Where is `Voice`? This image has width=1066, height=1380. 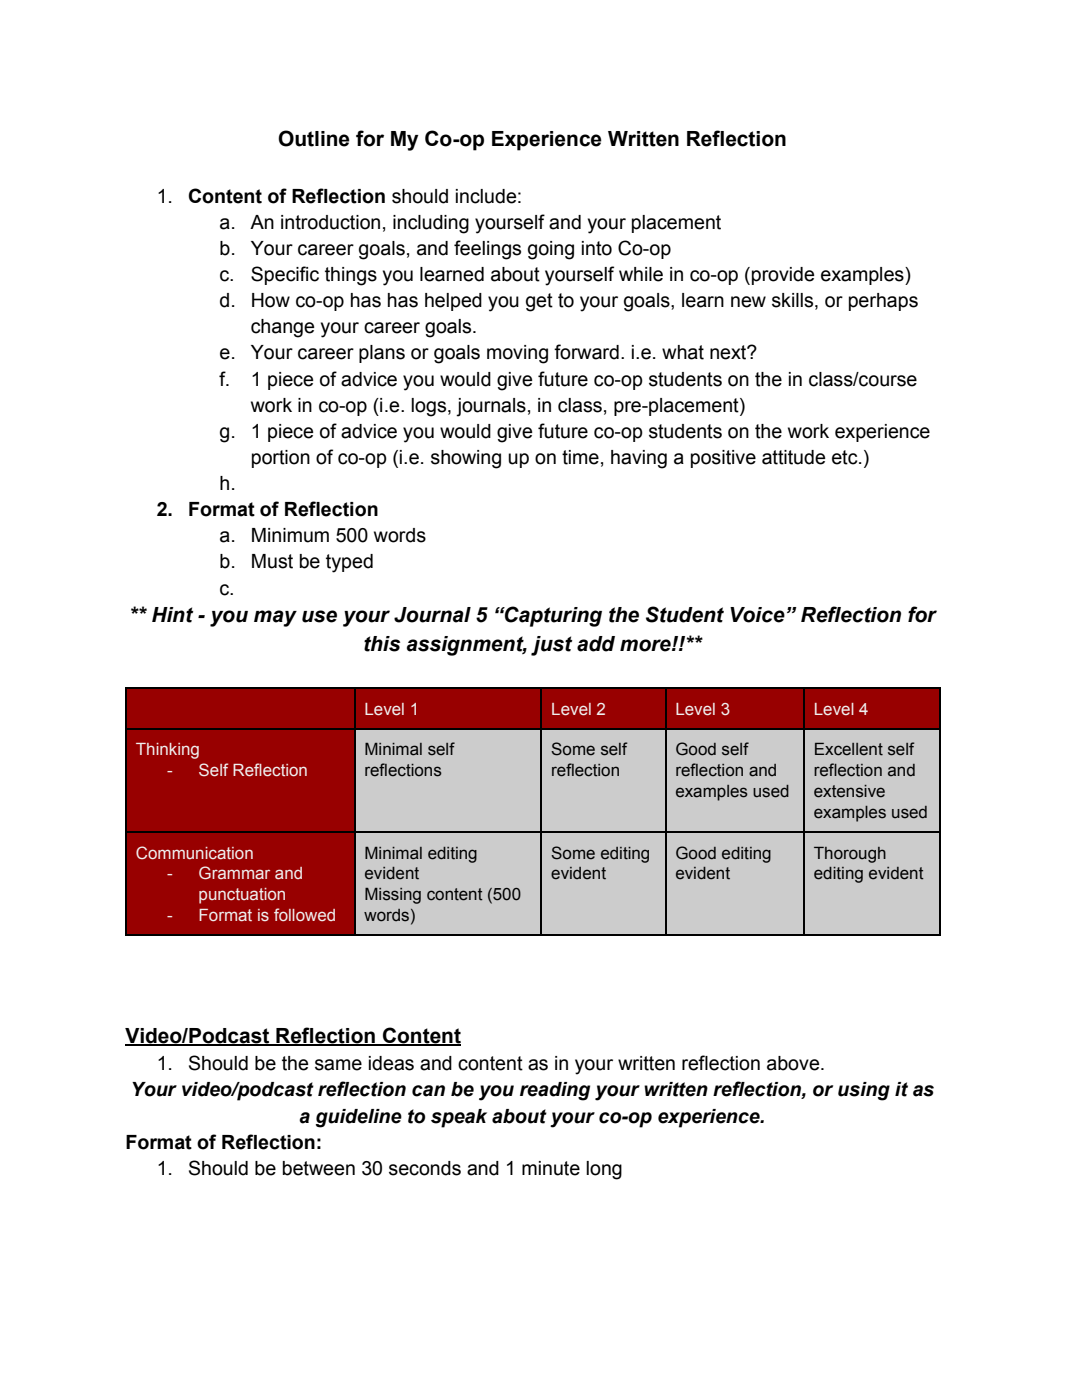 Voice is located at coordinates (757, 615).
